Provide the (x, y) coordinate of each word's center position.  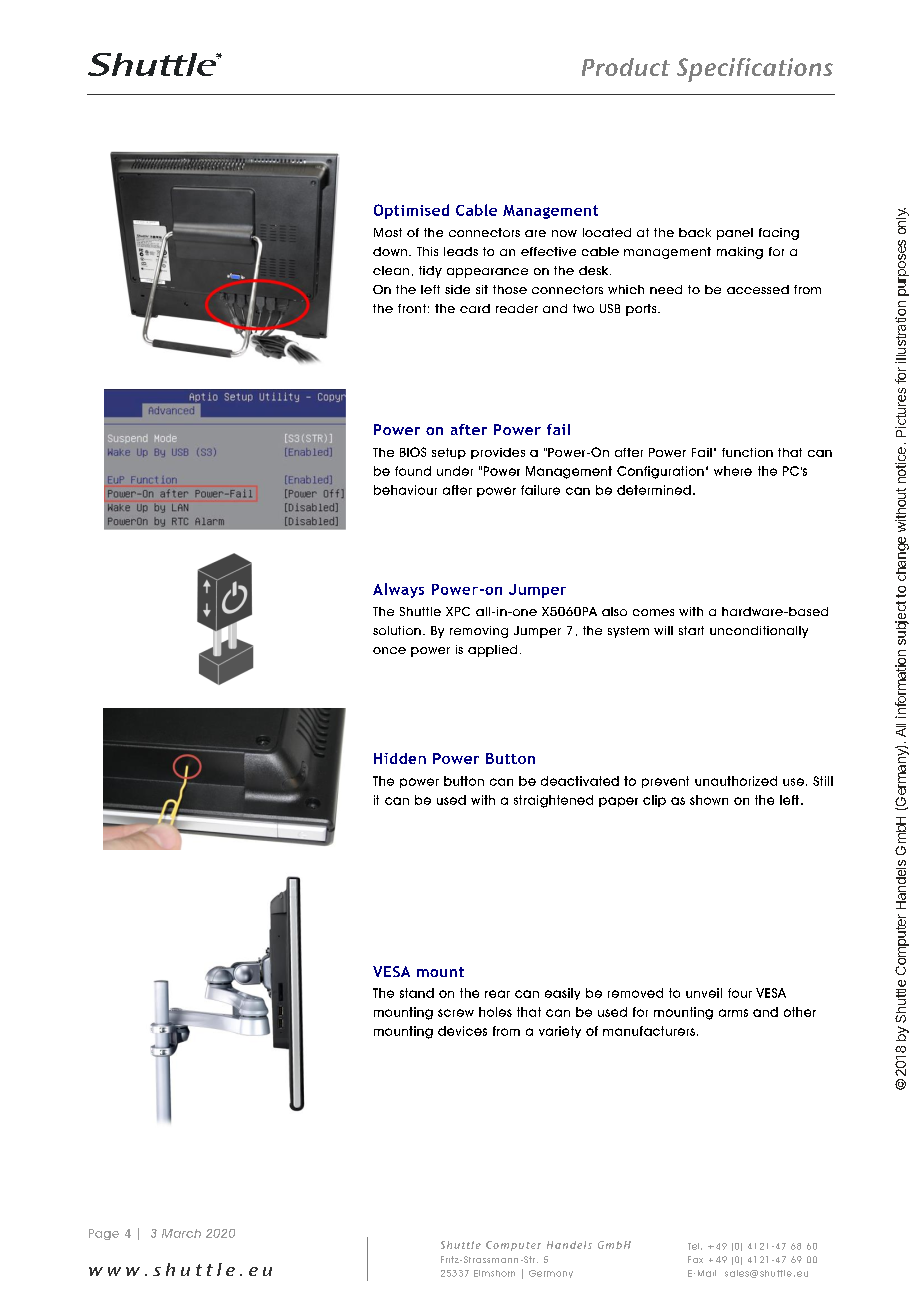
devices (462, 1031)
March (181, 1233)
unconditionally (759, 632)
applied (492, 651)
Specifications (755, 70)
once (389, 650)
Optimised (411, 211)
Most (388, 232)
